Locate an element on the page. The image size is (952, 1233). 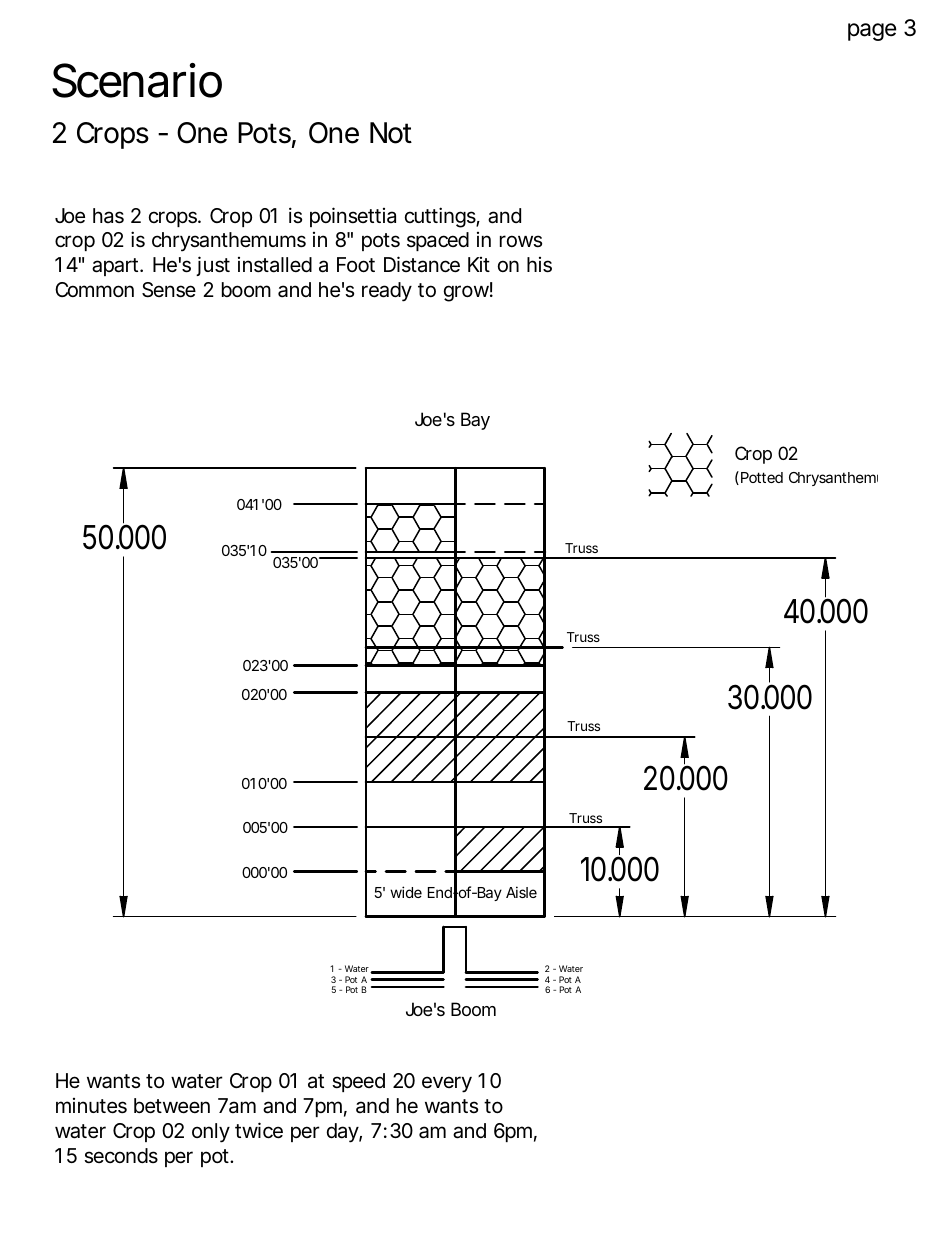
Not is located at coordinates (391, 133).
